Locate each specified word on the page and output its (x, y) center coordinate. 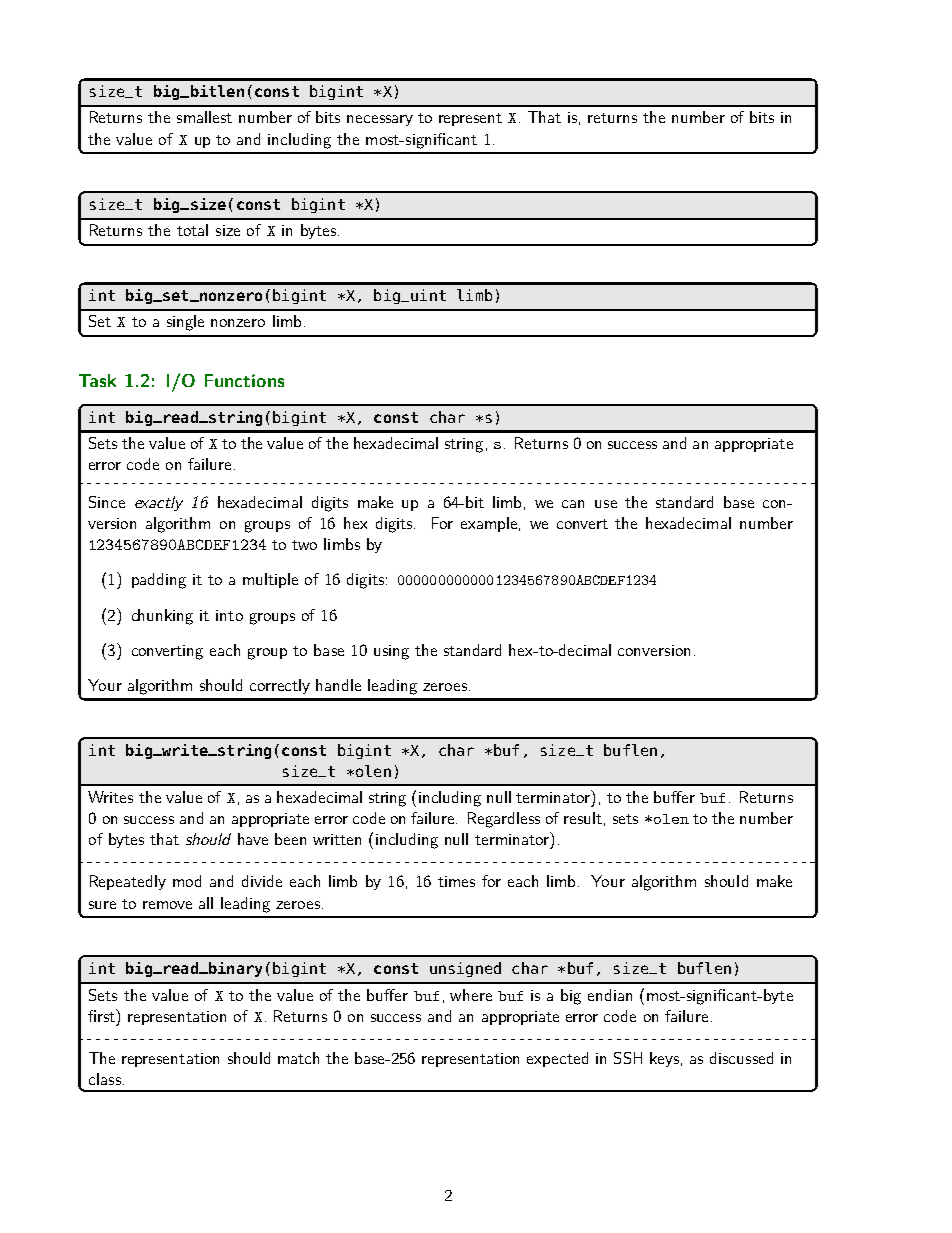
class (105, 1079)
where (471, 995)
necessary (380, 120)
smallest (204, 117)
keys (664, 1059)
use (606, 504)
